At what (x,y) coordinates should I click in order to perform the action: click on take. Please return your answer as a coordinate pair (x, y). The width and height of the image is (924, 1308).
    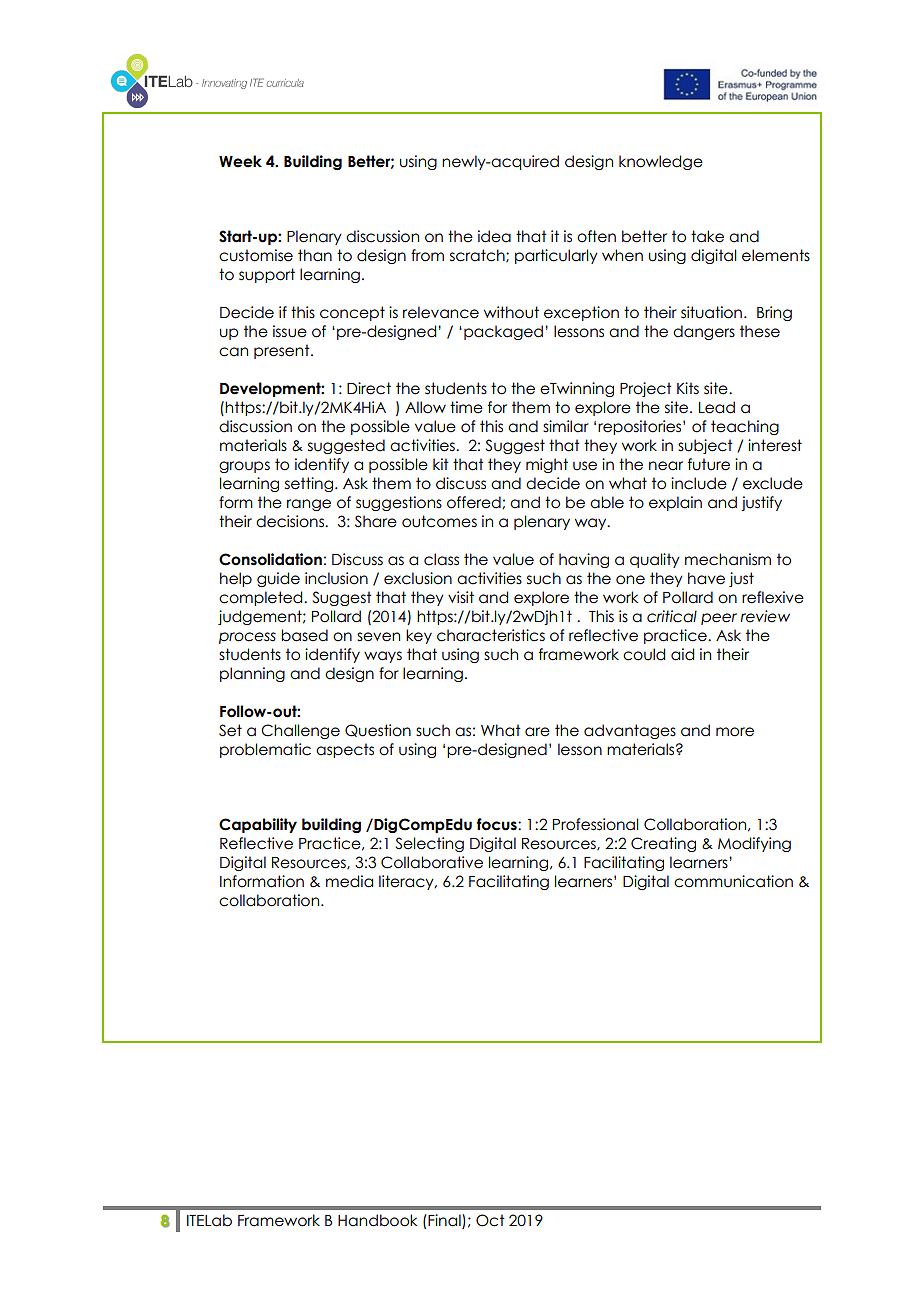
    Looking at the image, I should click on (707, 236).
